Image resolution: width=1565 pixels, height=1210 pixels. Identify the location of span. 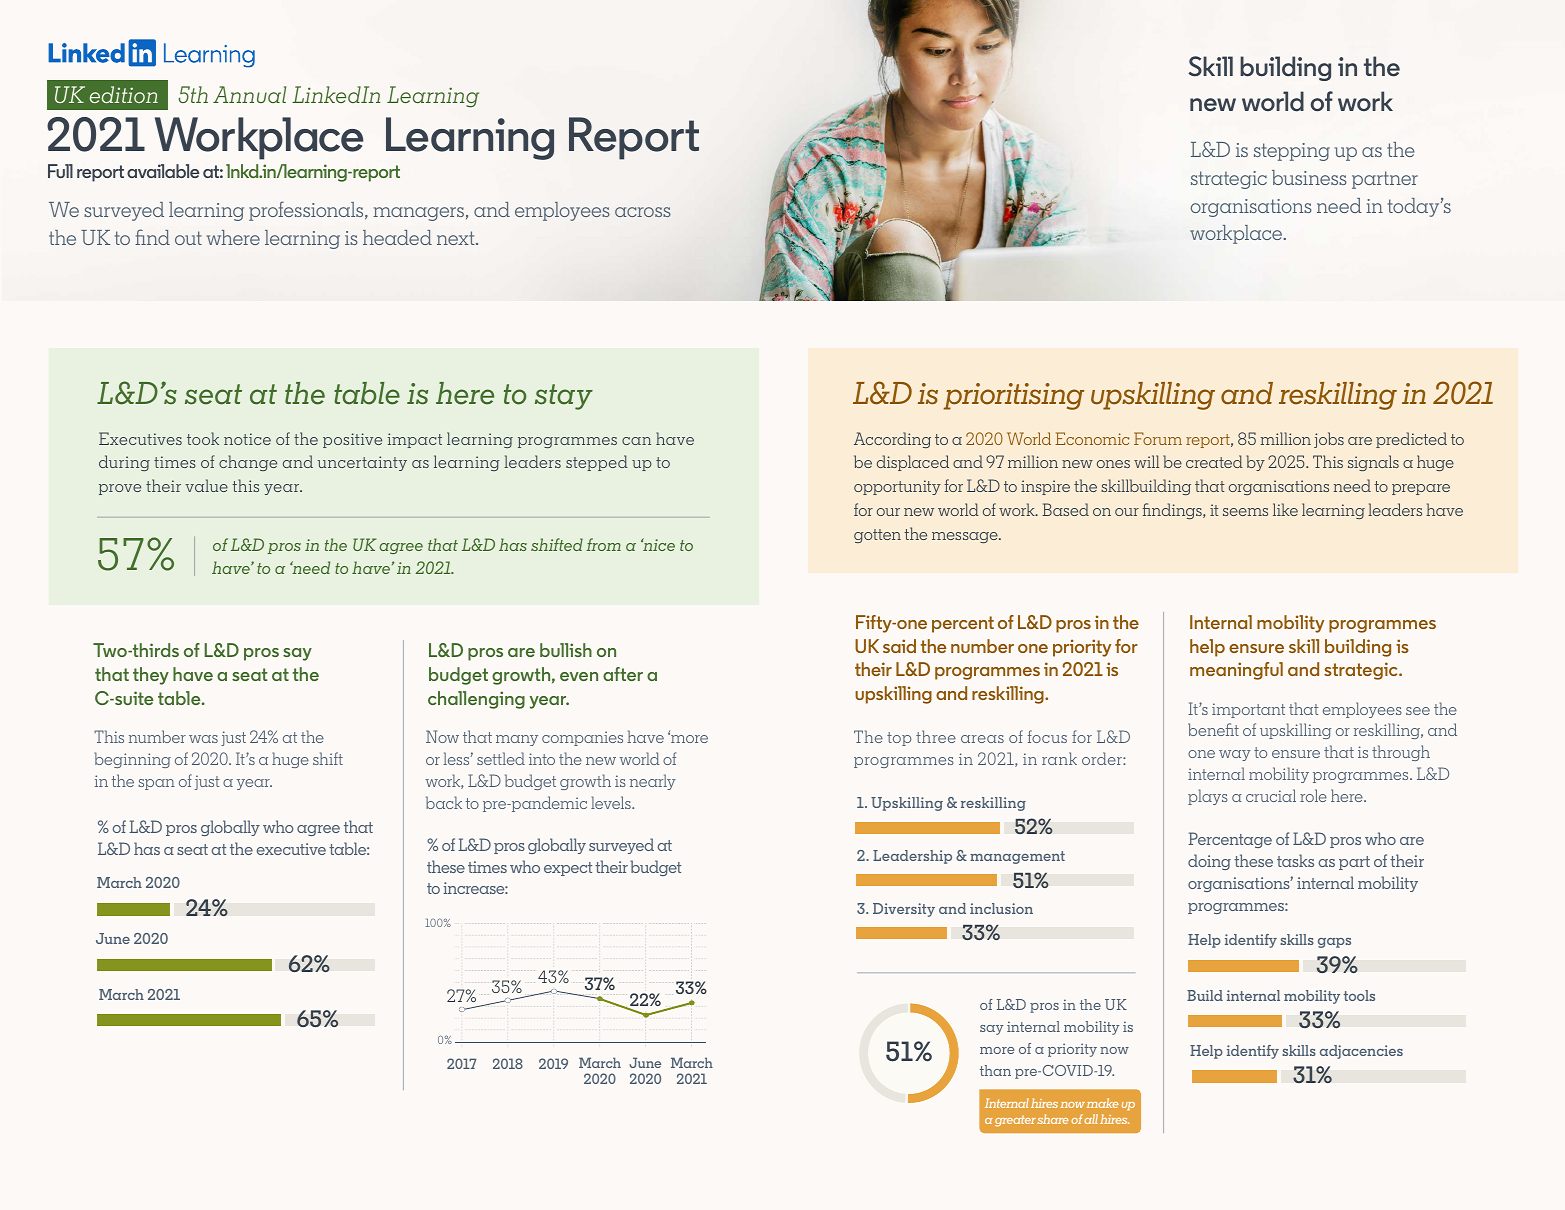
(156, 784).
